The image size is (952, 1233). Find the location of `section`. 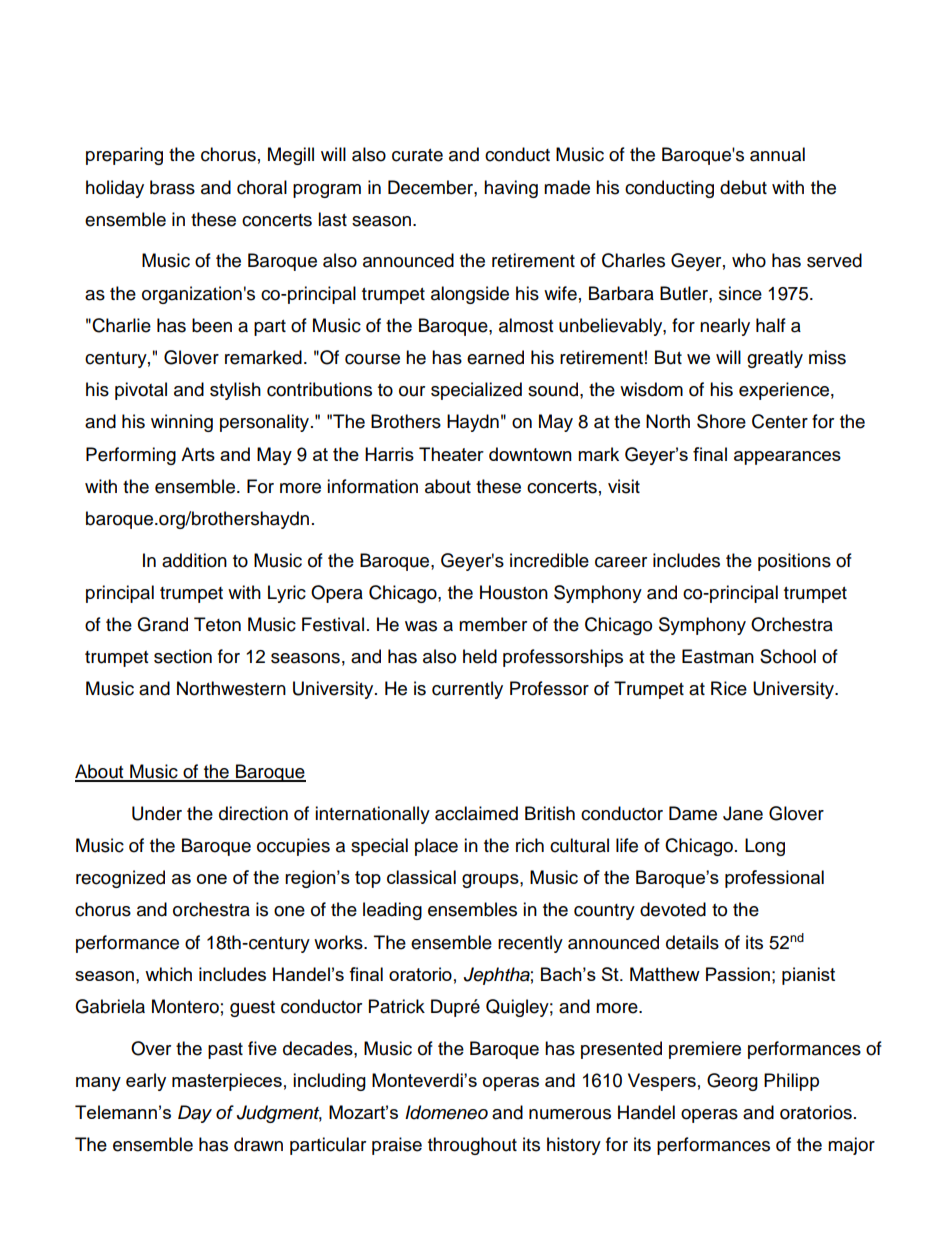

section is located at coordinates (183, 656).
